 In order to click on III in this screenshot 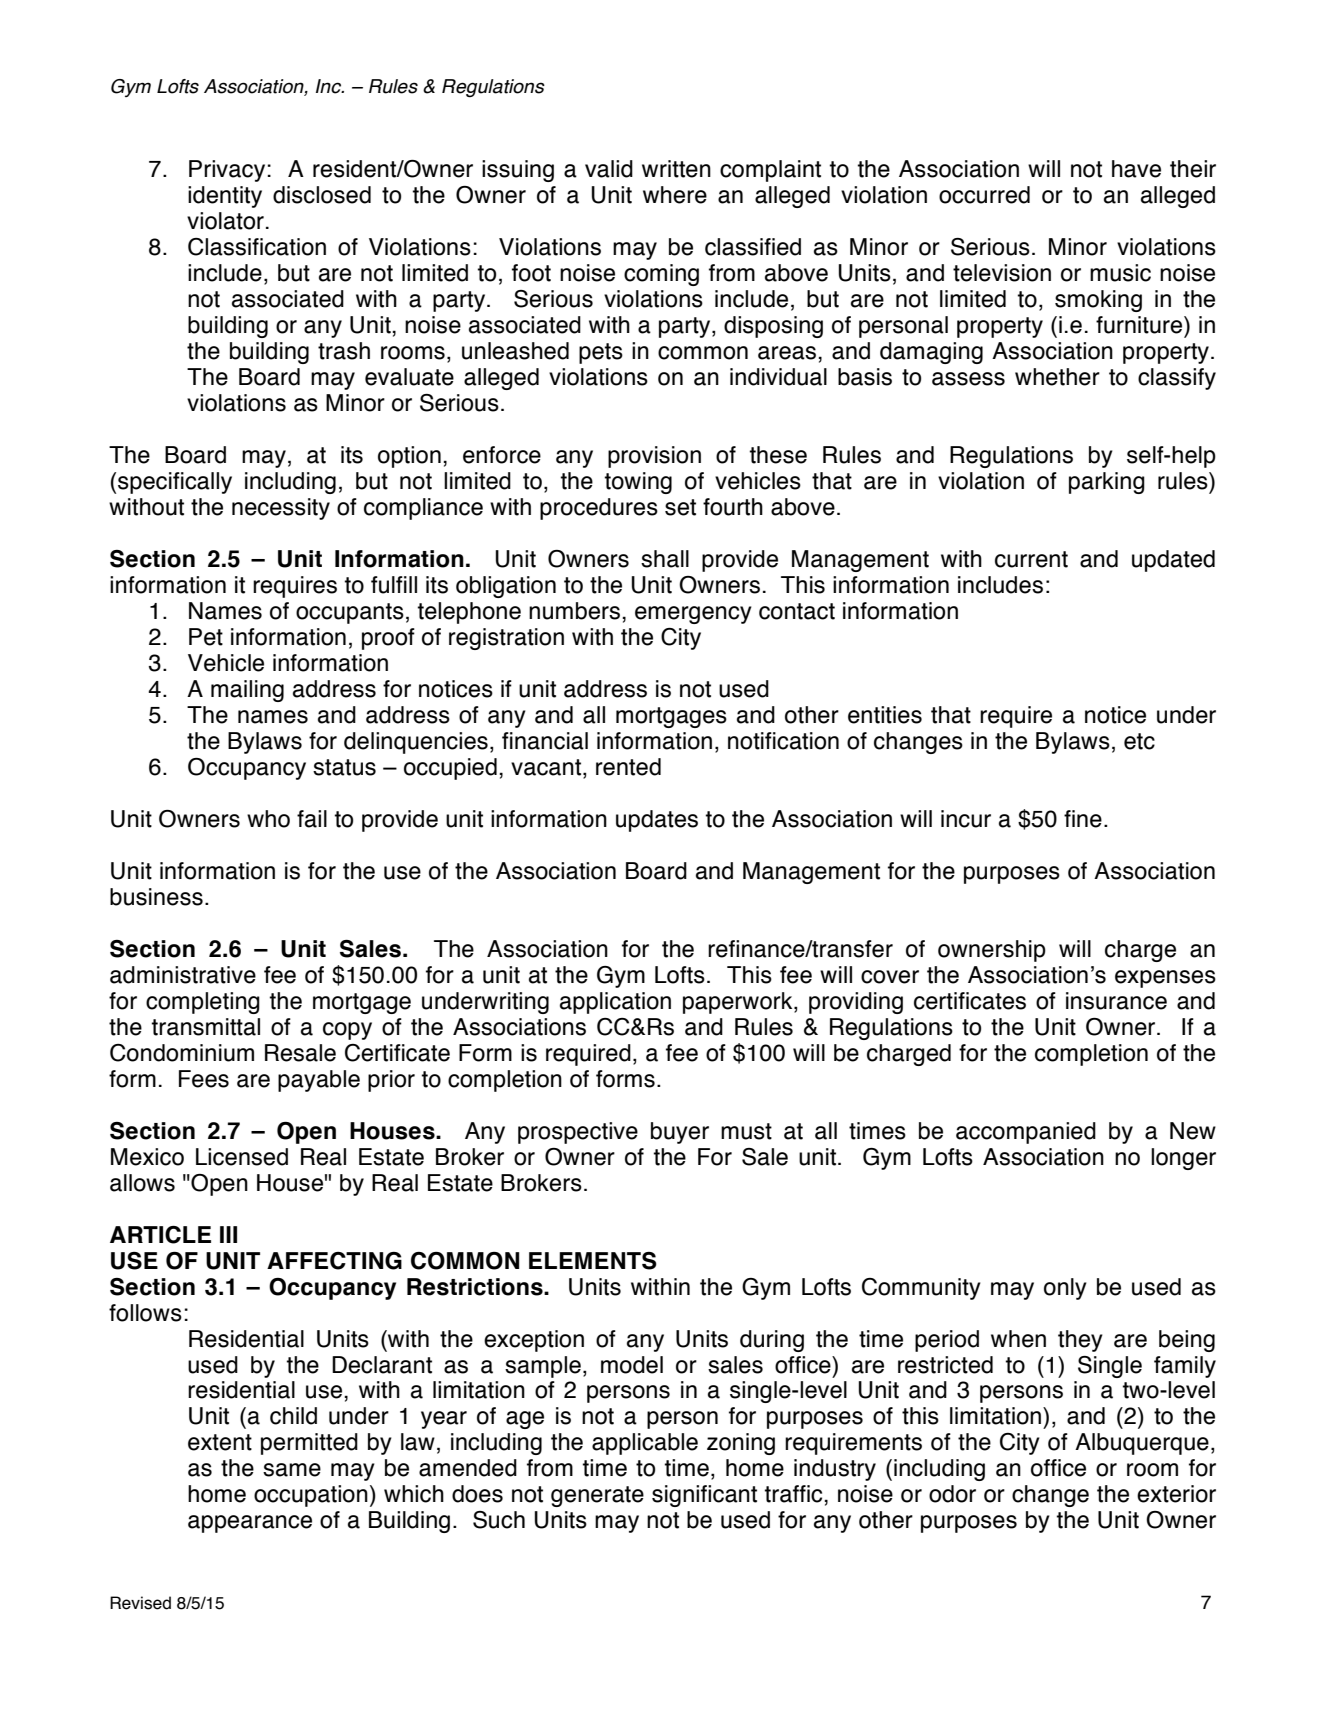, I will do `click(228, 1234)`.
